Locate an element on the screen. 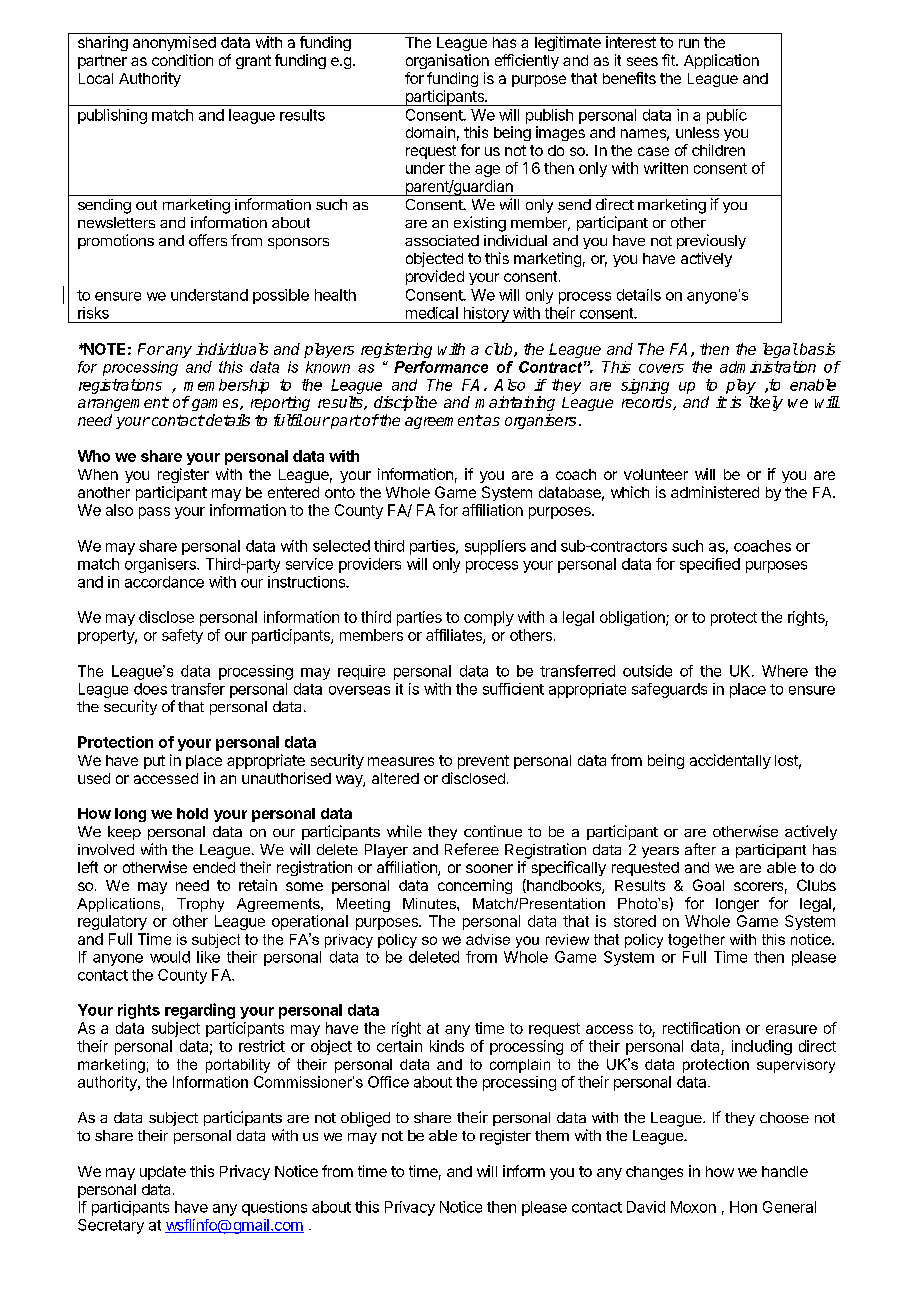  arrangement is located at coordinates (123, 404).
